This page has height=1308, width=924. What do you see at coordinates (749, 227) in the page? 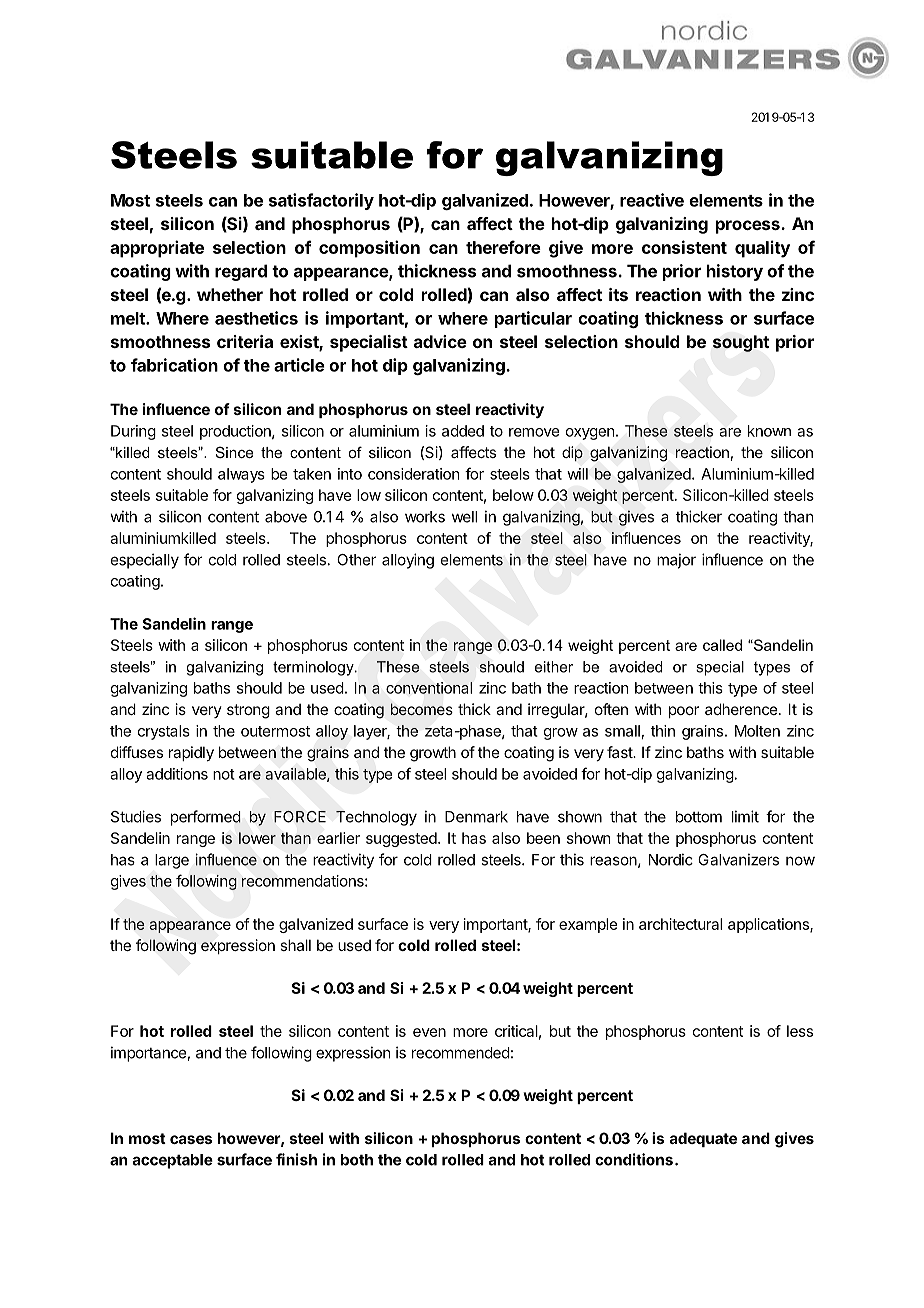
I see `process` at bounding box center [749, 227].
